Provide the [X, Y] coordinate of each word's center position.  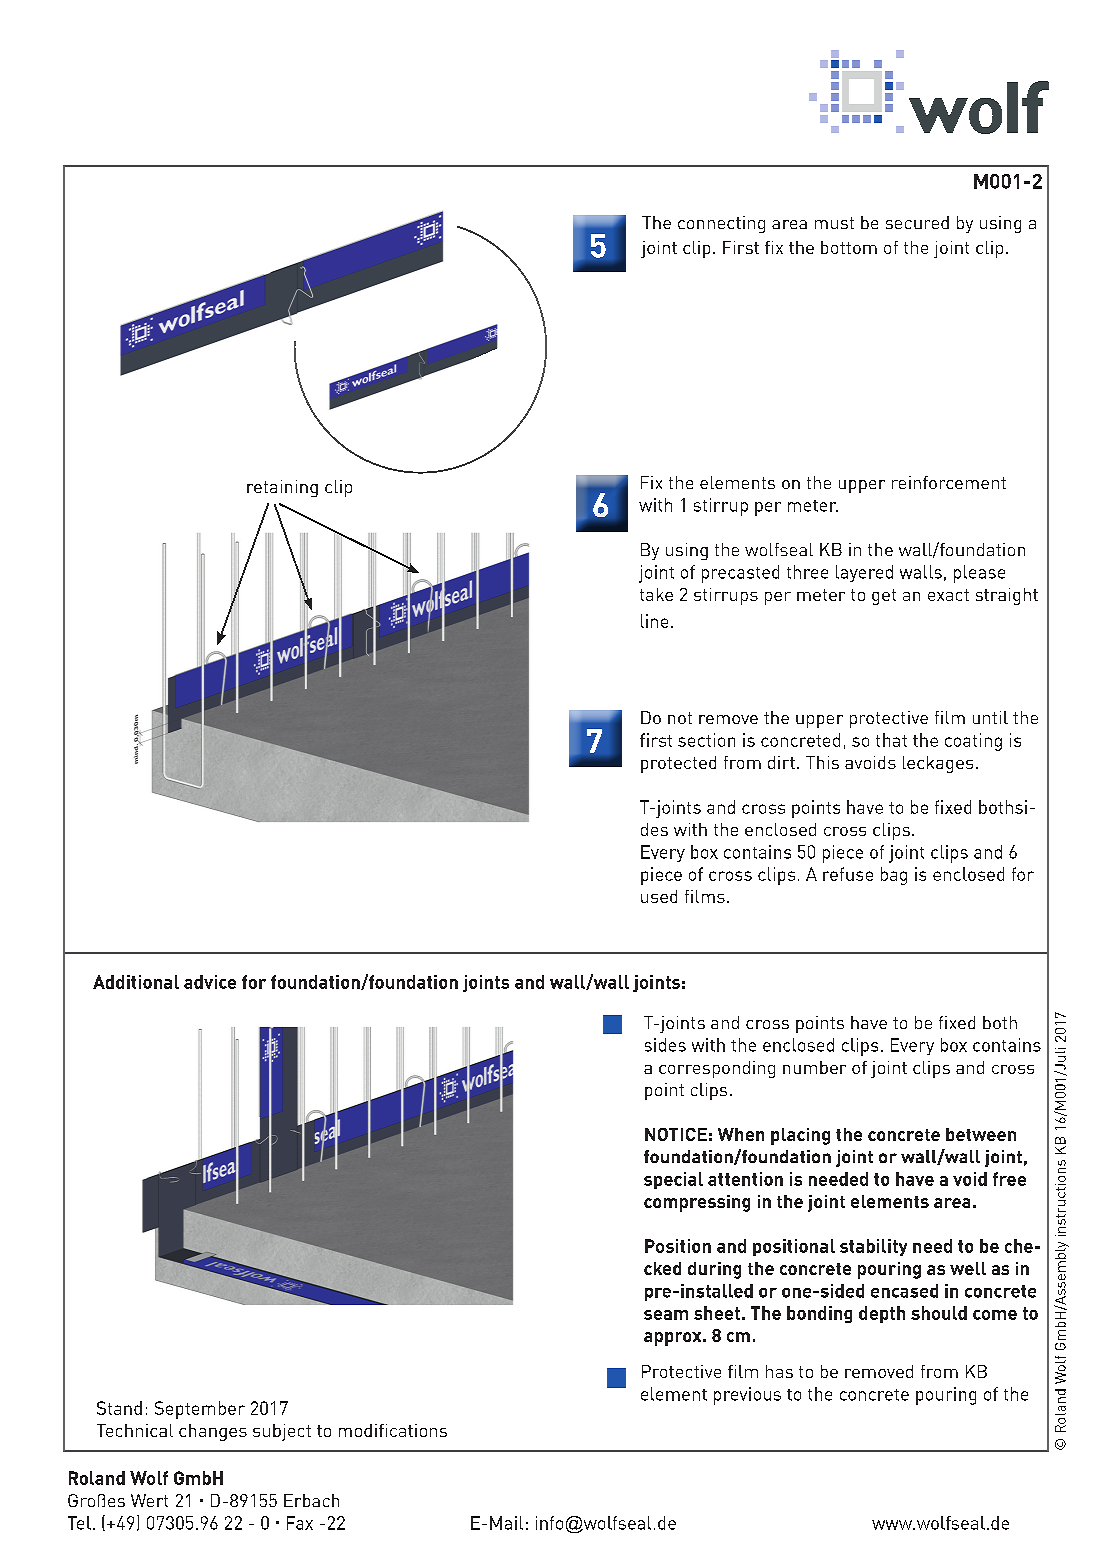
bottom [849, 247]
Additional [136, 982]
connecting [721, 224]
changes [213, 1432]
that [891, 740]
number [814, 1067]
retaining [282, 488]
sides [665, 1045]
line [654, 621]
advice [210, 982]
